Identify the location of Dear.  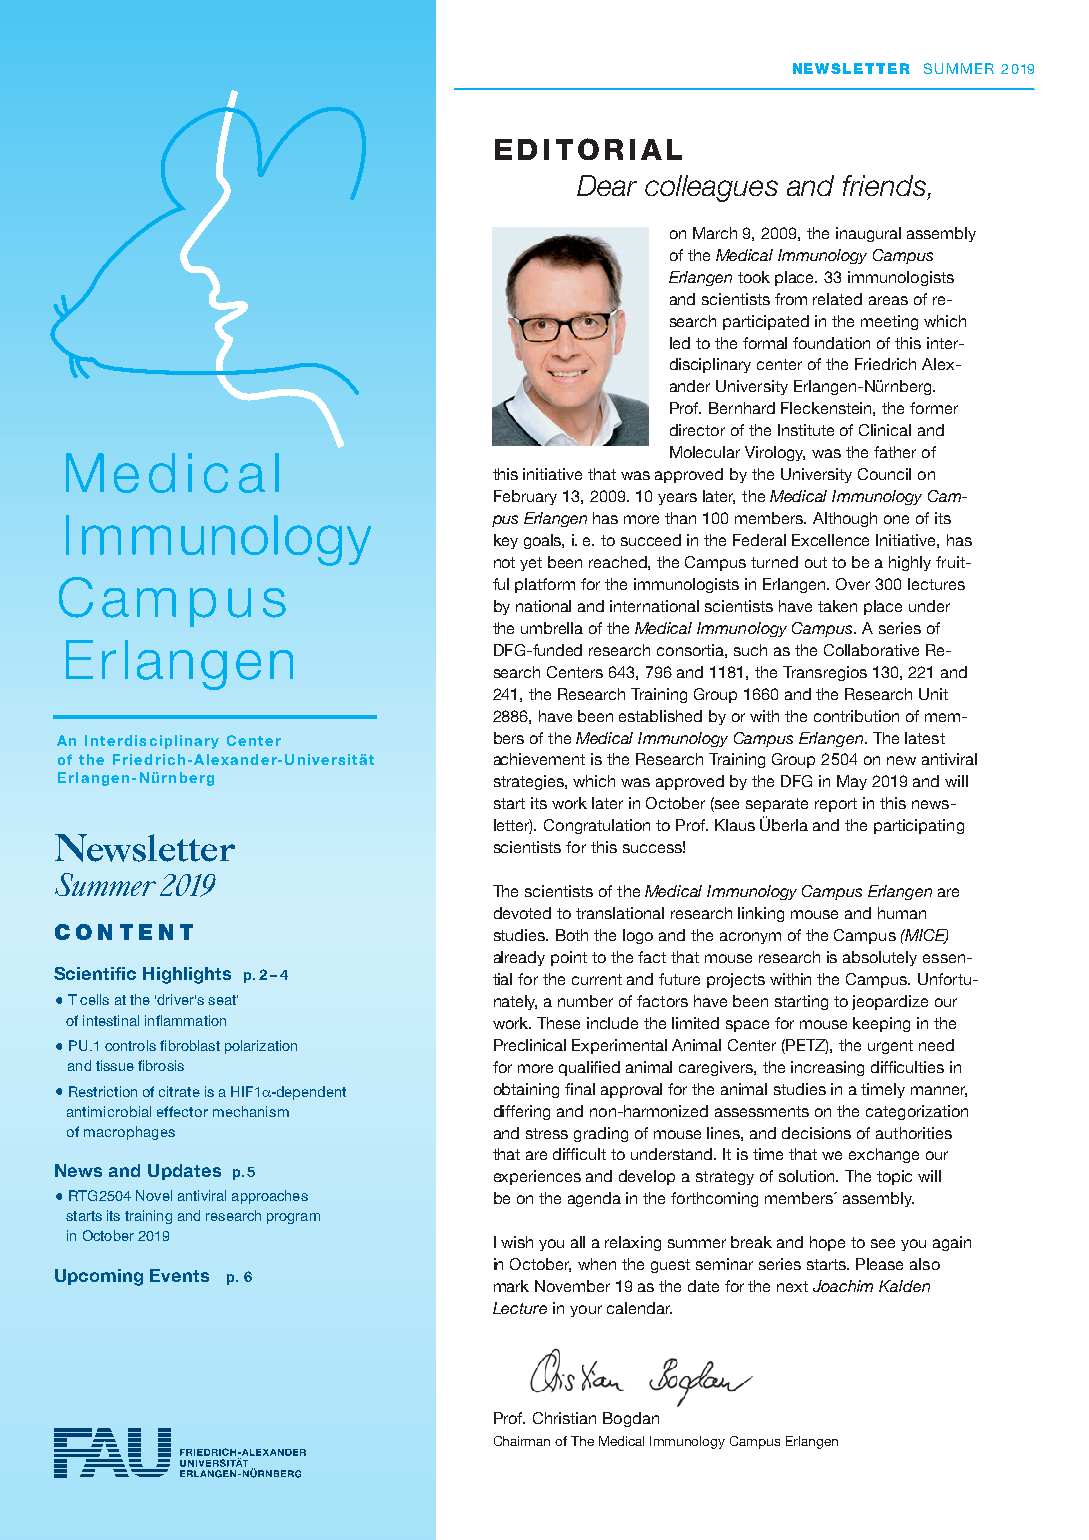
(607, 185).
